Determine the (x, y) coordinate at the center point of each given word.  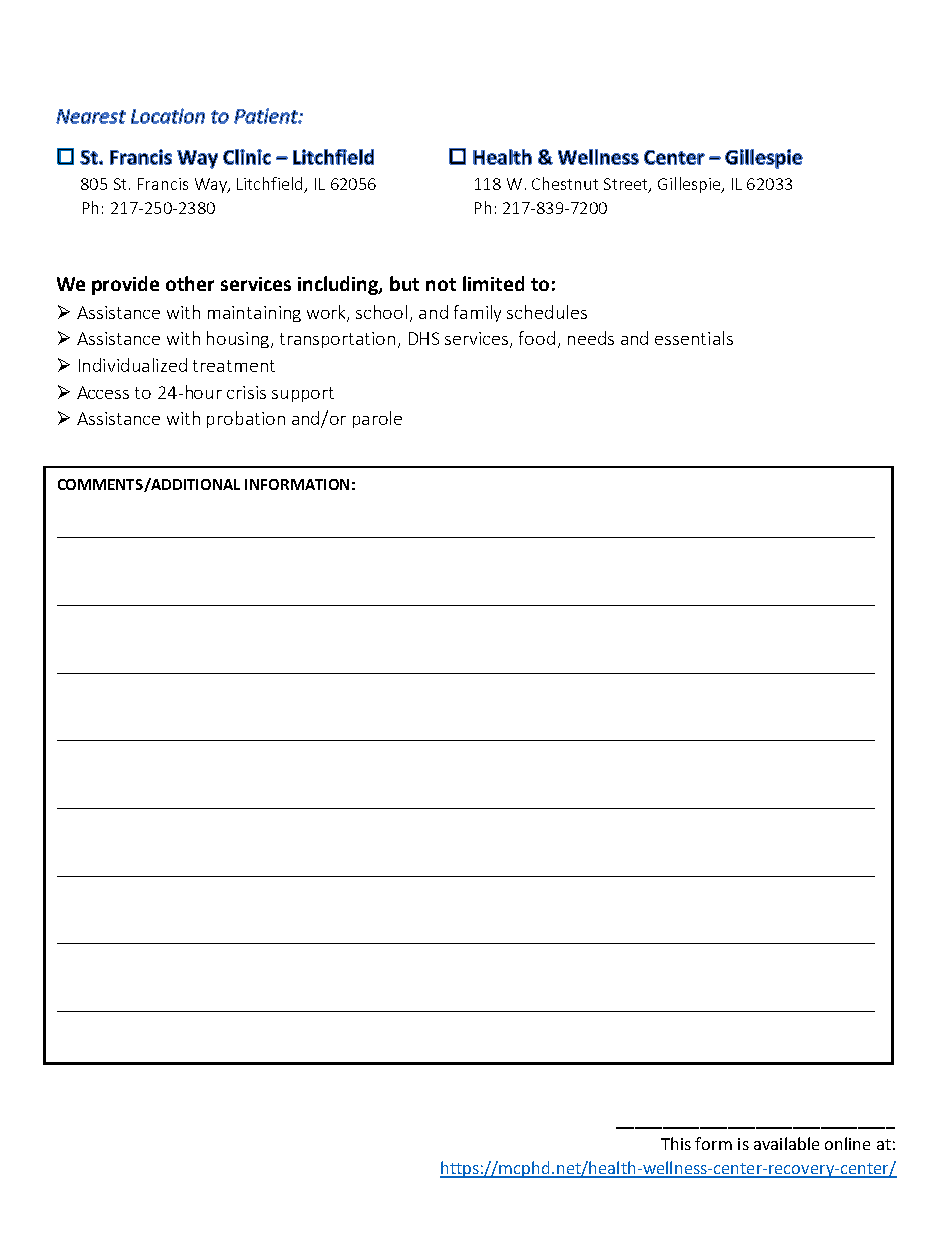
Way (212, 185)
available (786, 1143)
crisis (246, 392)
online (847, 1143)
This (676, 1143)
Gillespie (690, 185)
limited (493, 283)
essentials (694, 338)
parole (377, 419)
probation (246, 419)
